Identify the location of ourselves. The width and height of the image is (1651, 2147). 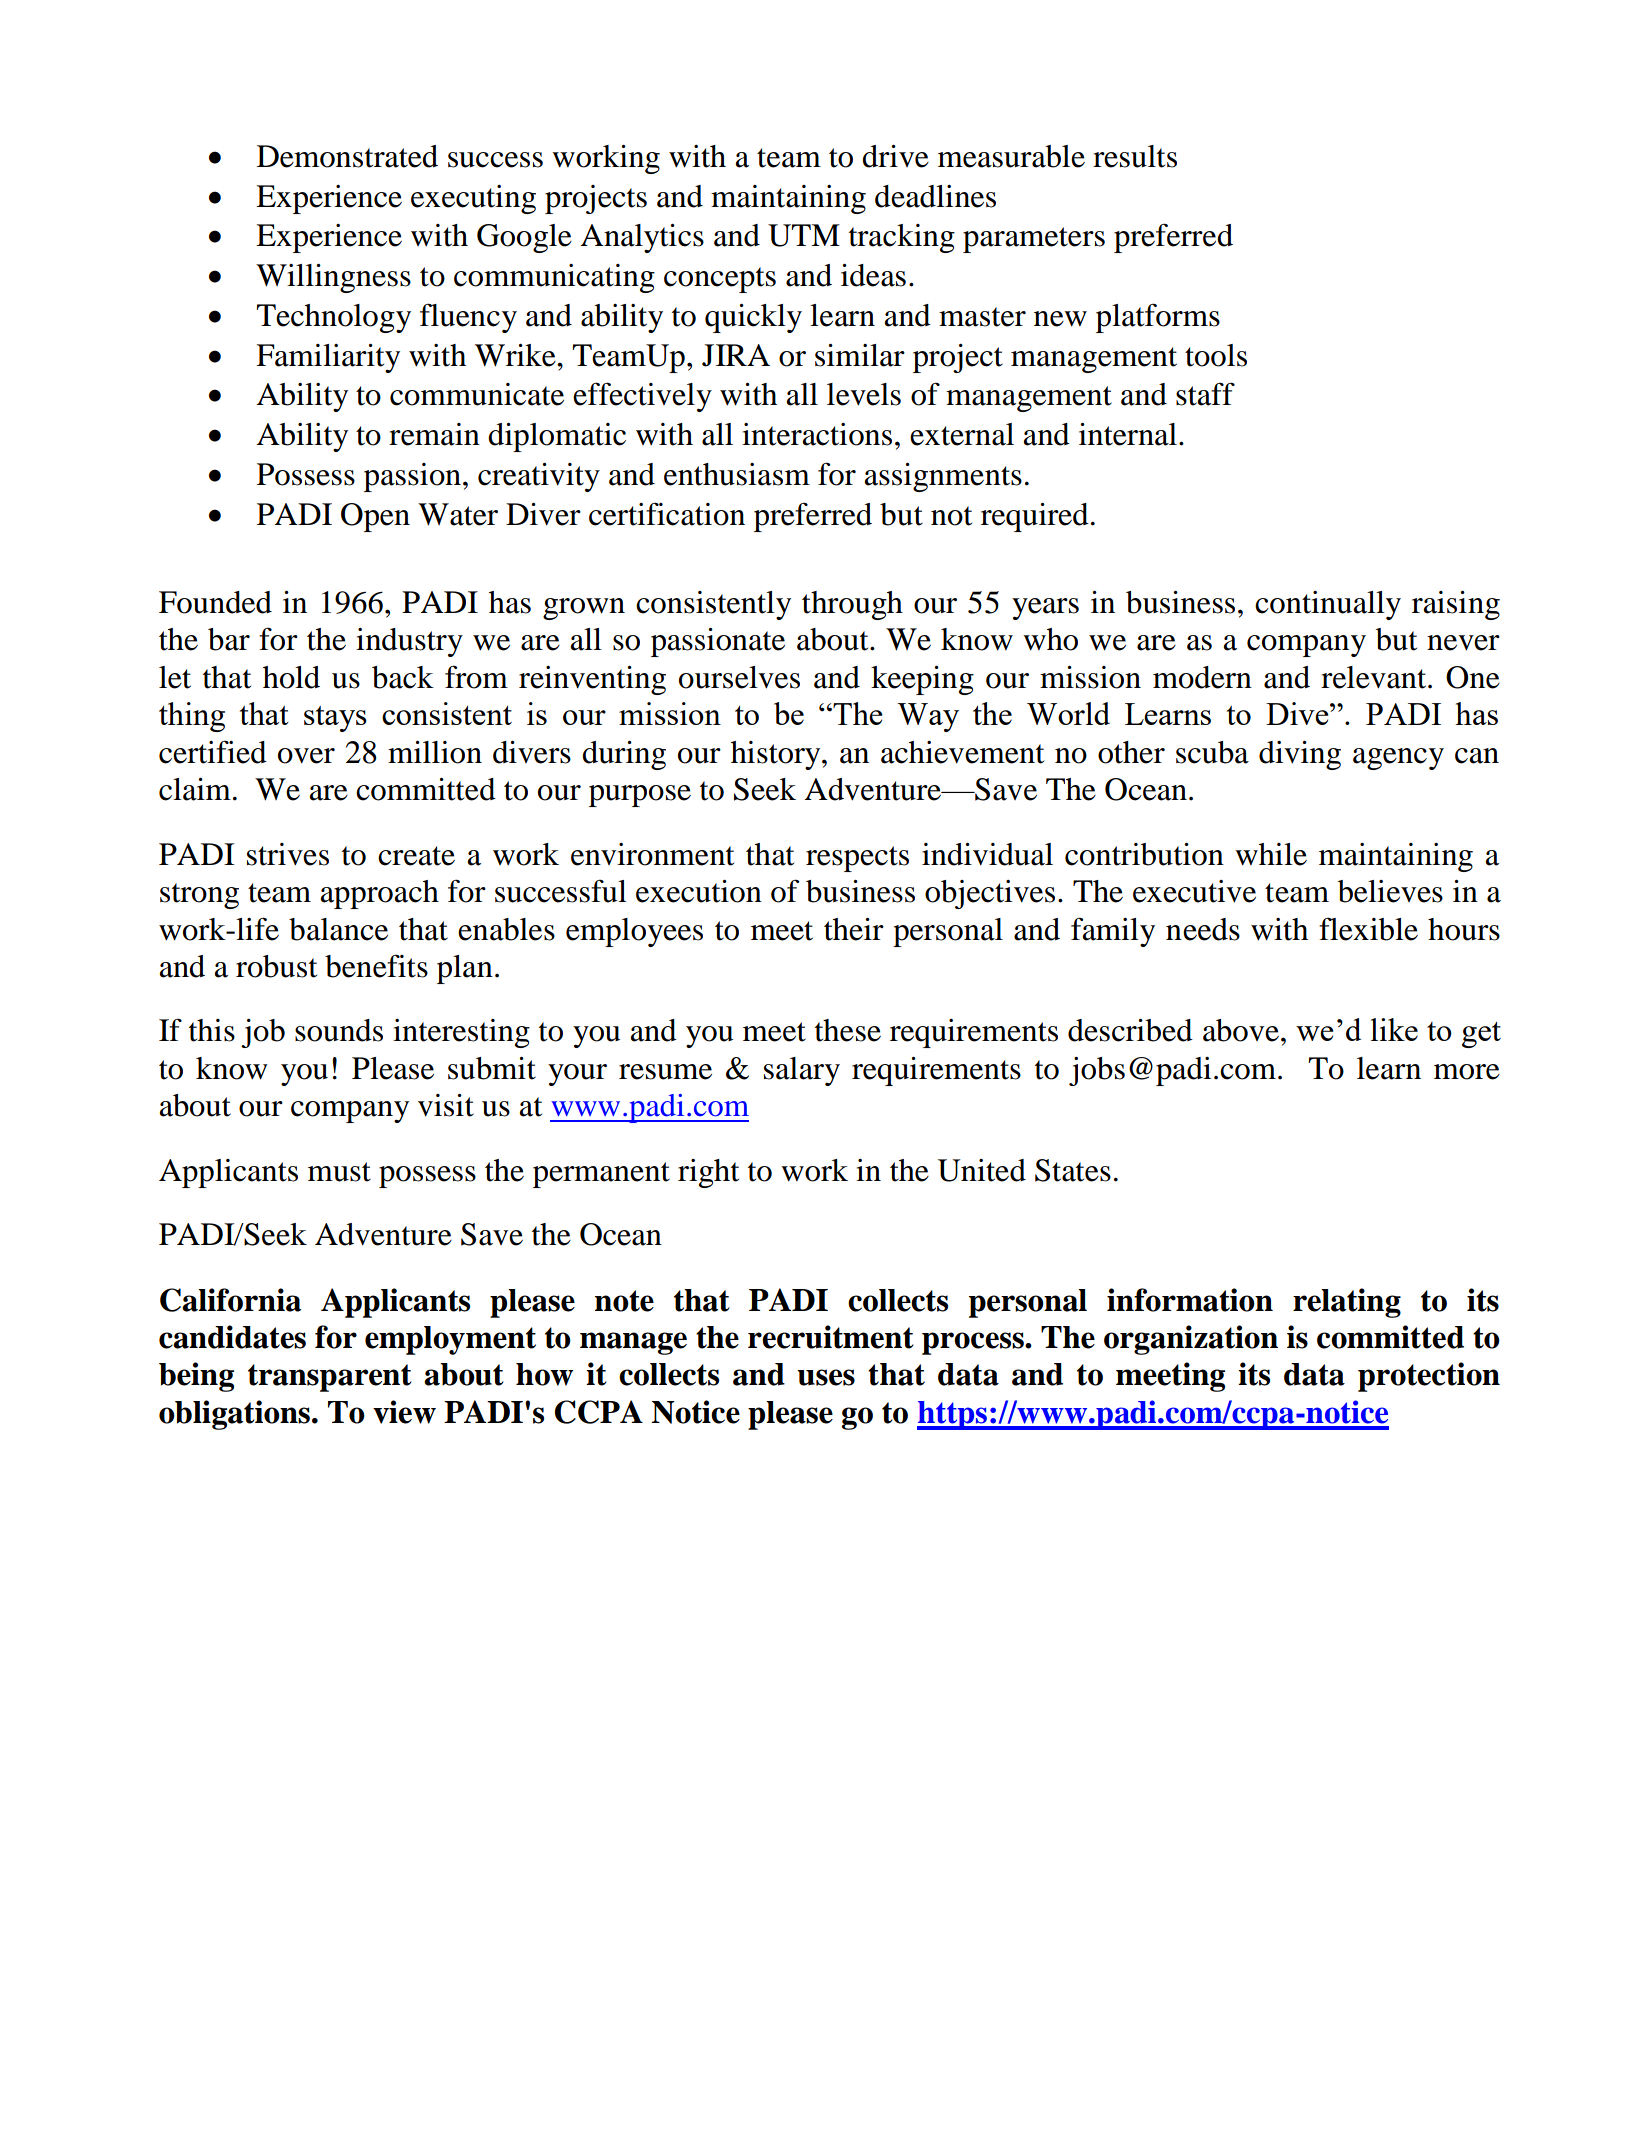
(739, 677).
